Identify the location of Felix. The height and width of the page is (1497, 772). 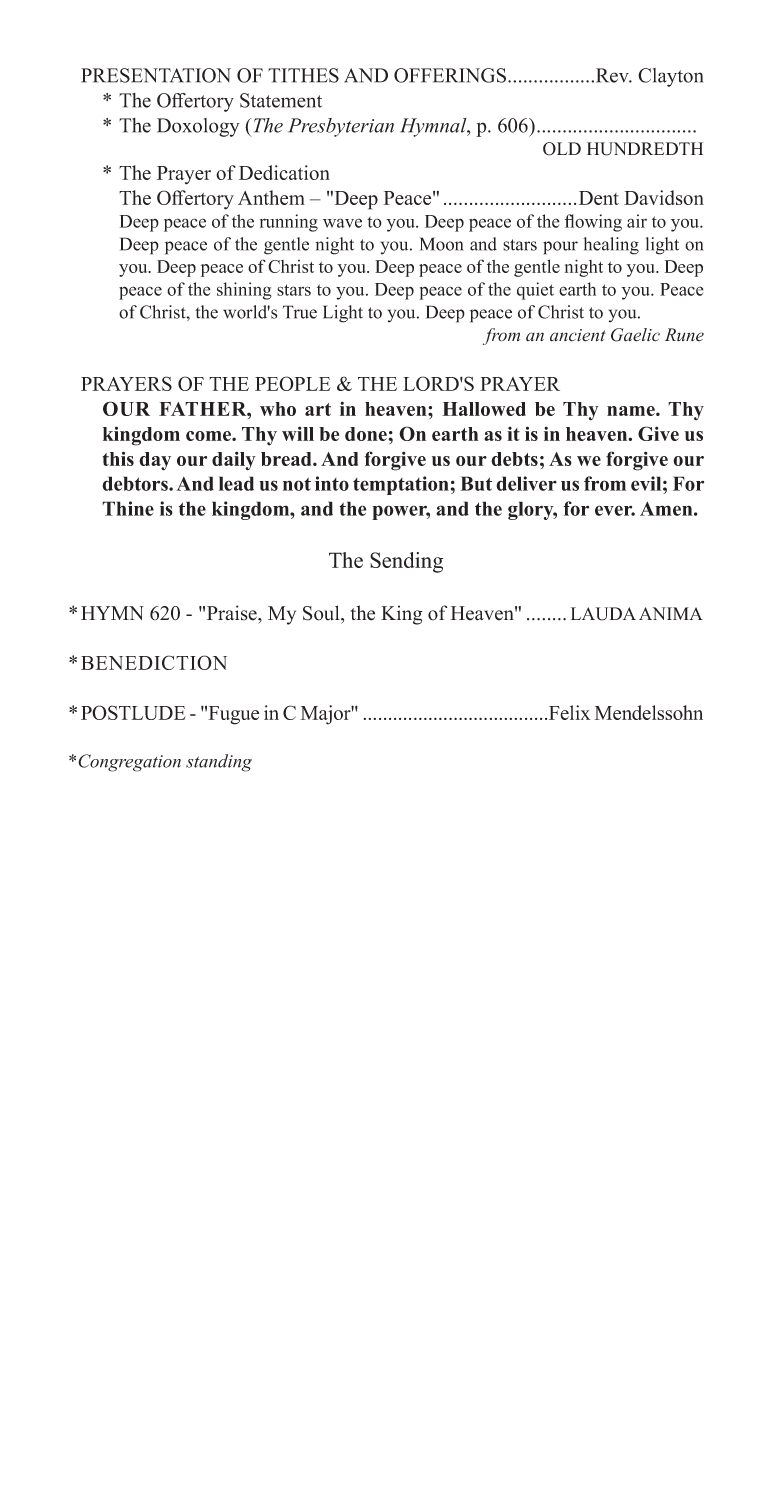
(569, 712).
